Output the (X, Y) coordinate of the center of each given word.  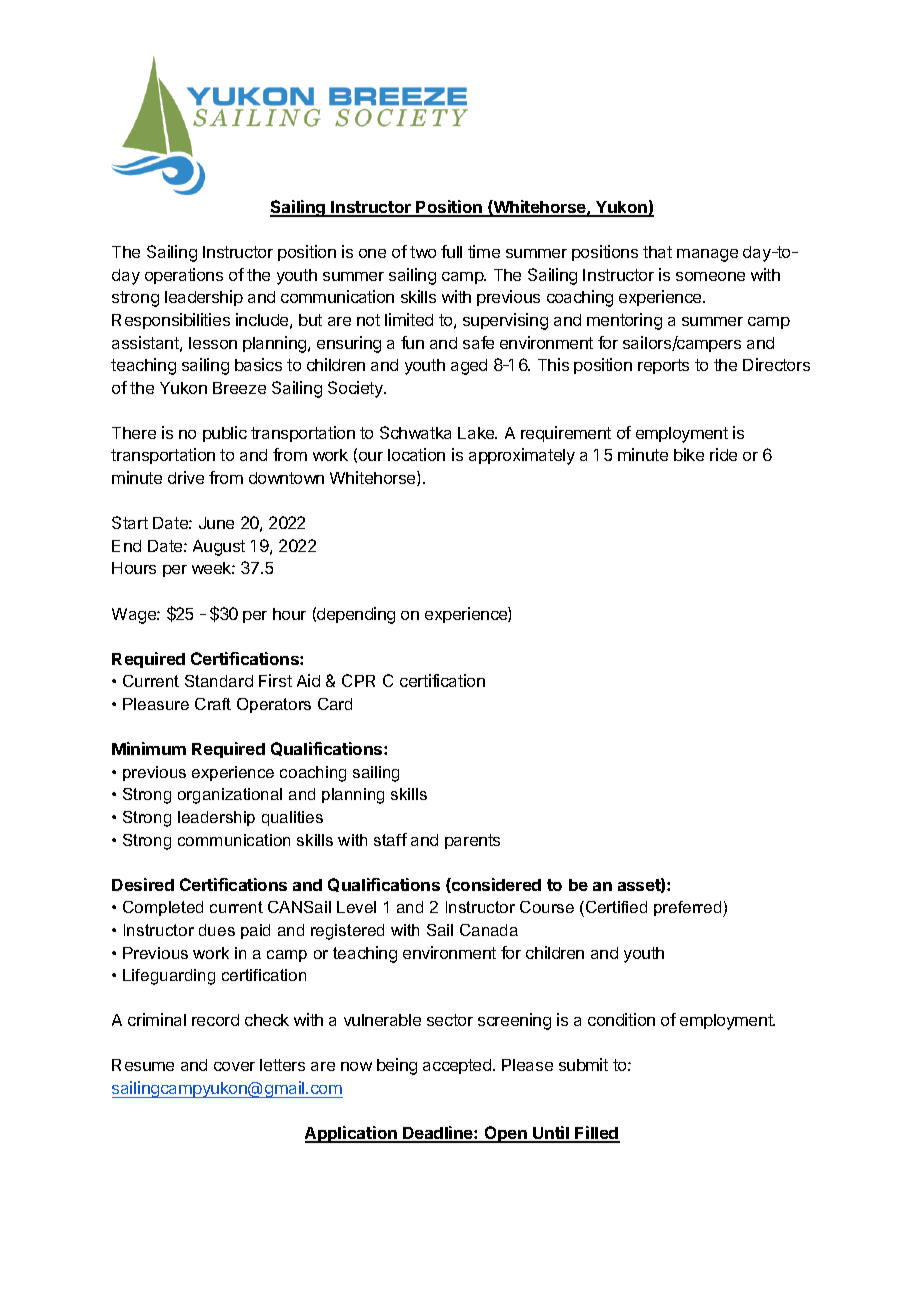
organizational (230, 796)
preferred (689, 909)
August (219, 548)
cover (234, 1066)
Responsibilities (171, 321)
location (416, 454)
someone (710, 276)
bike (689, 454)
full (451, 251)
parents (472, 841)
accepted (458, 1066)
